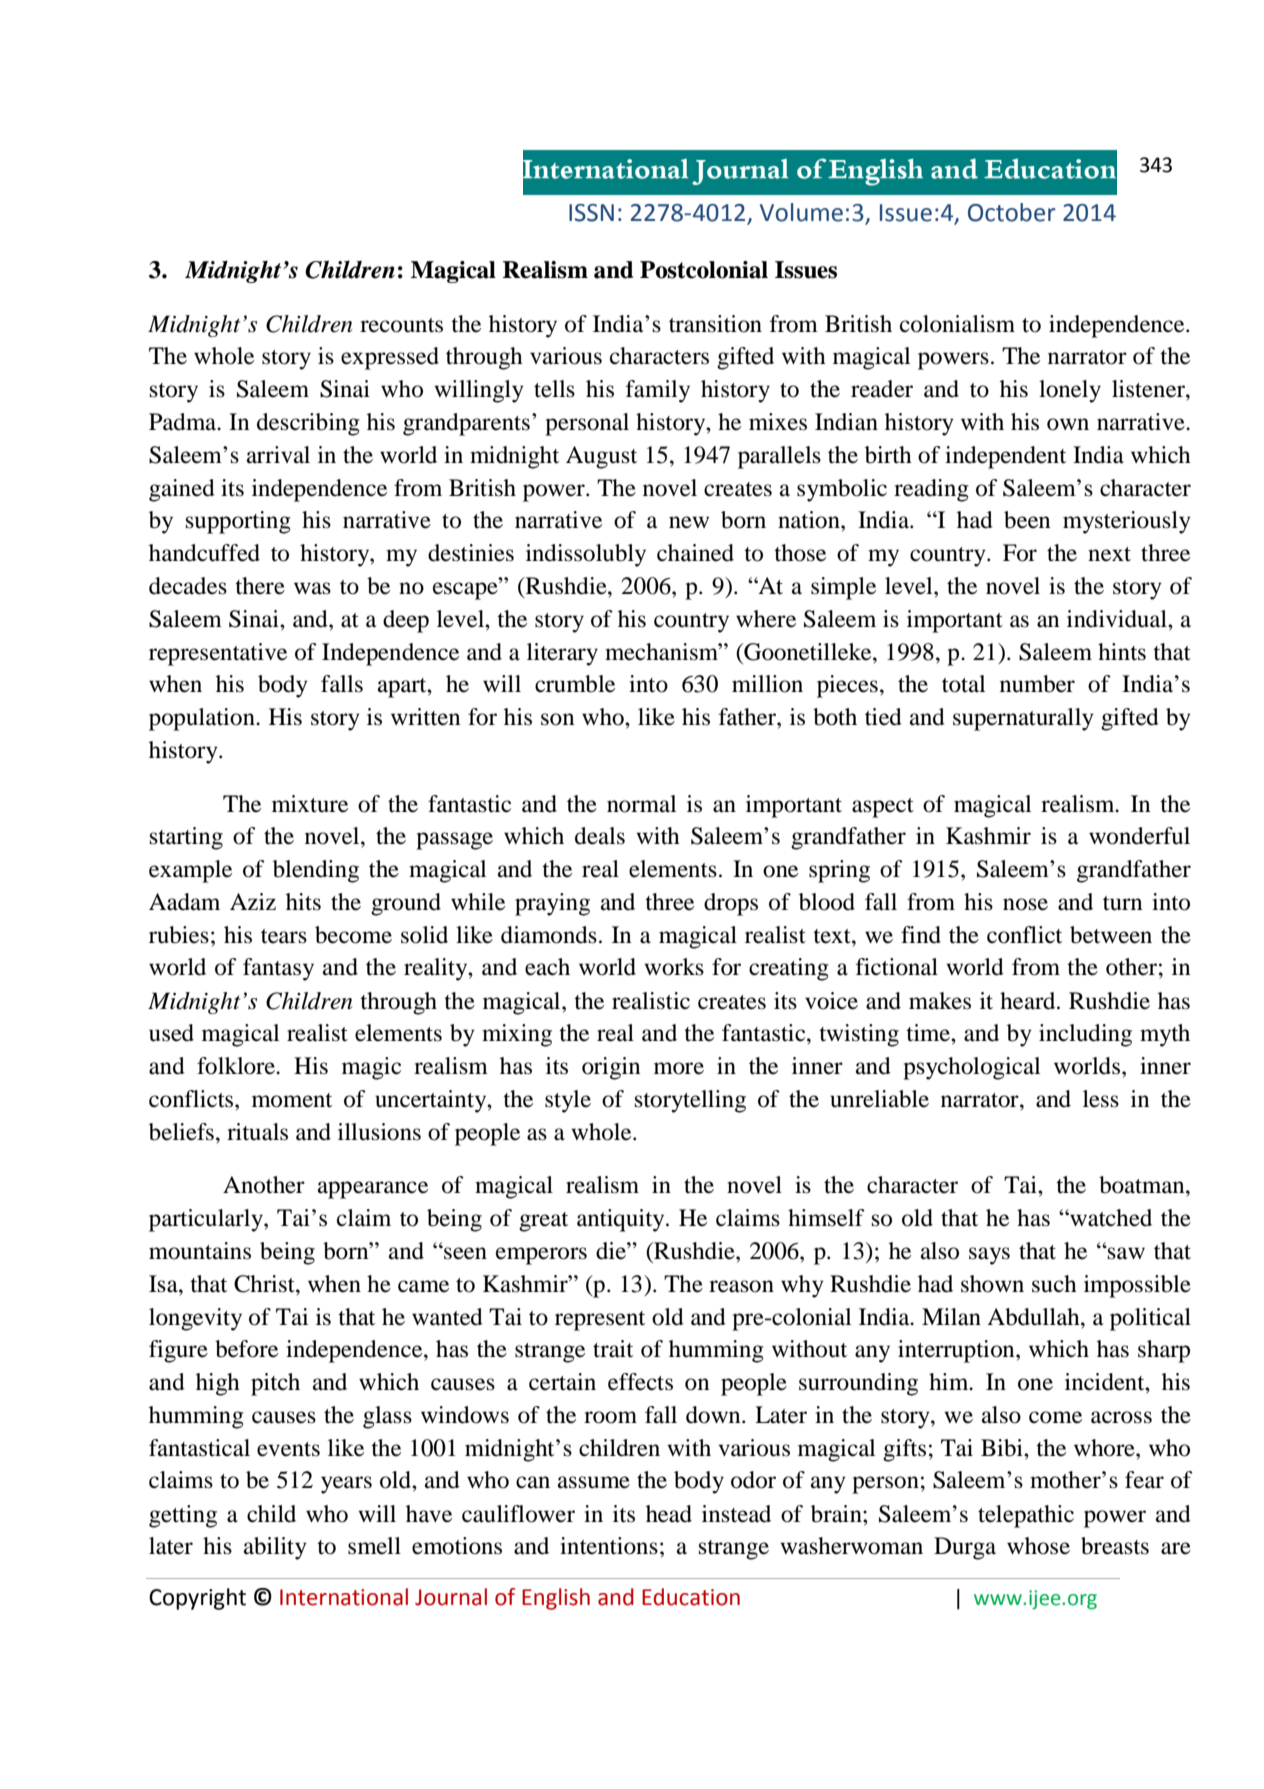 This screenshot has width=1264, height=1789. Describe the element at coordinates (1109, 554) in the screenshot. I see `next` at that location.
